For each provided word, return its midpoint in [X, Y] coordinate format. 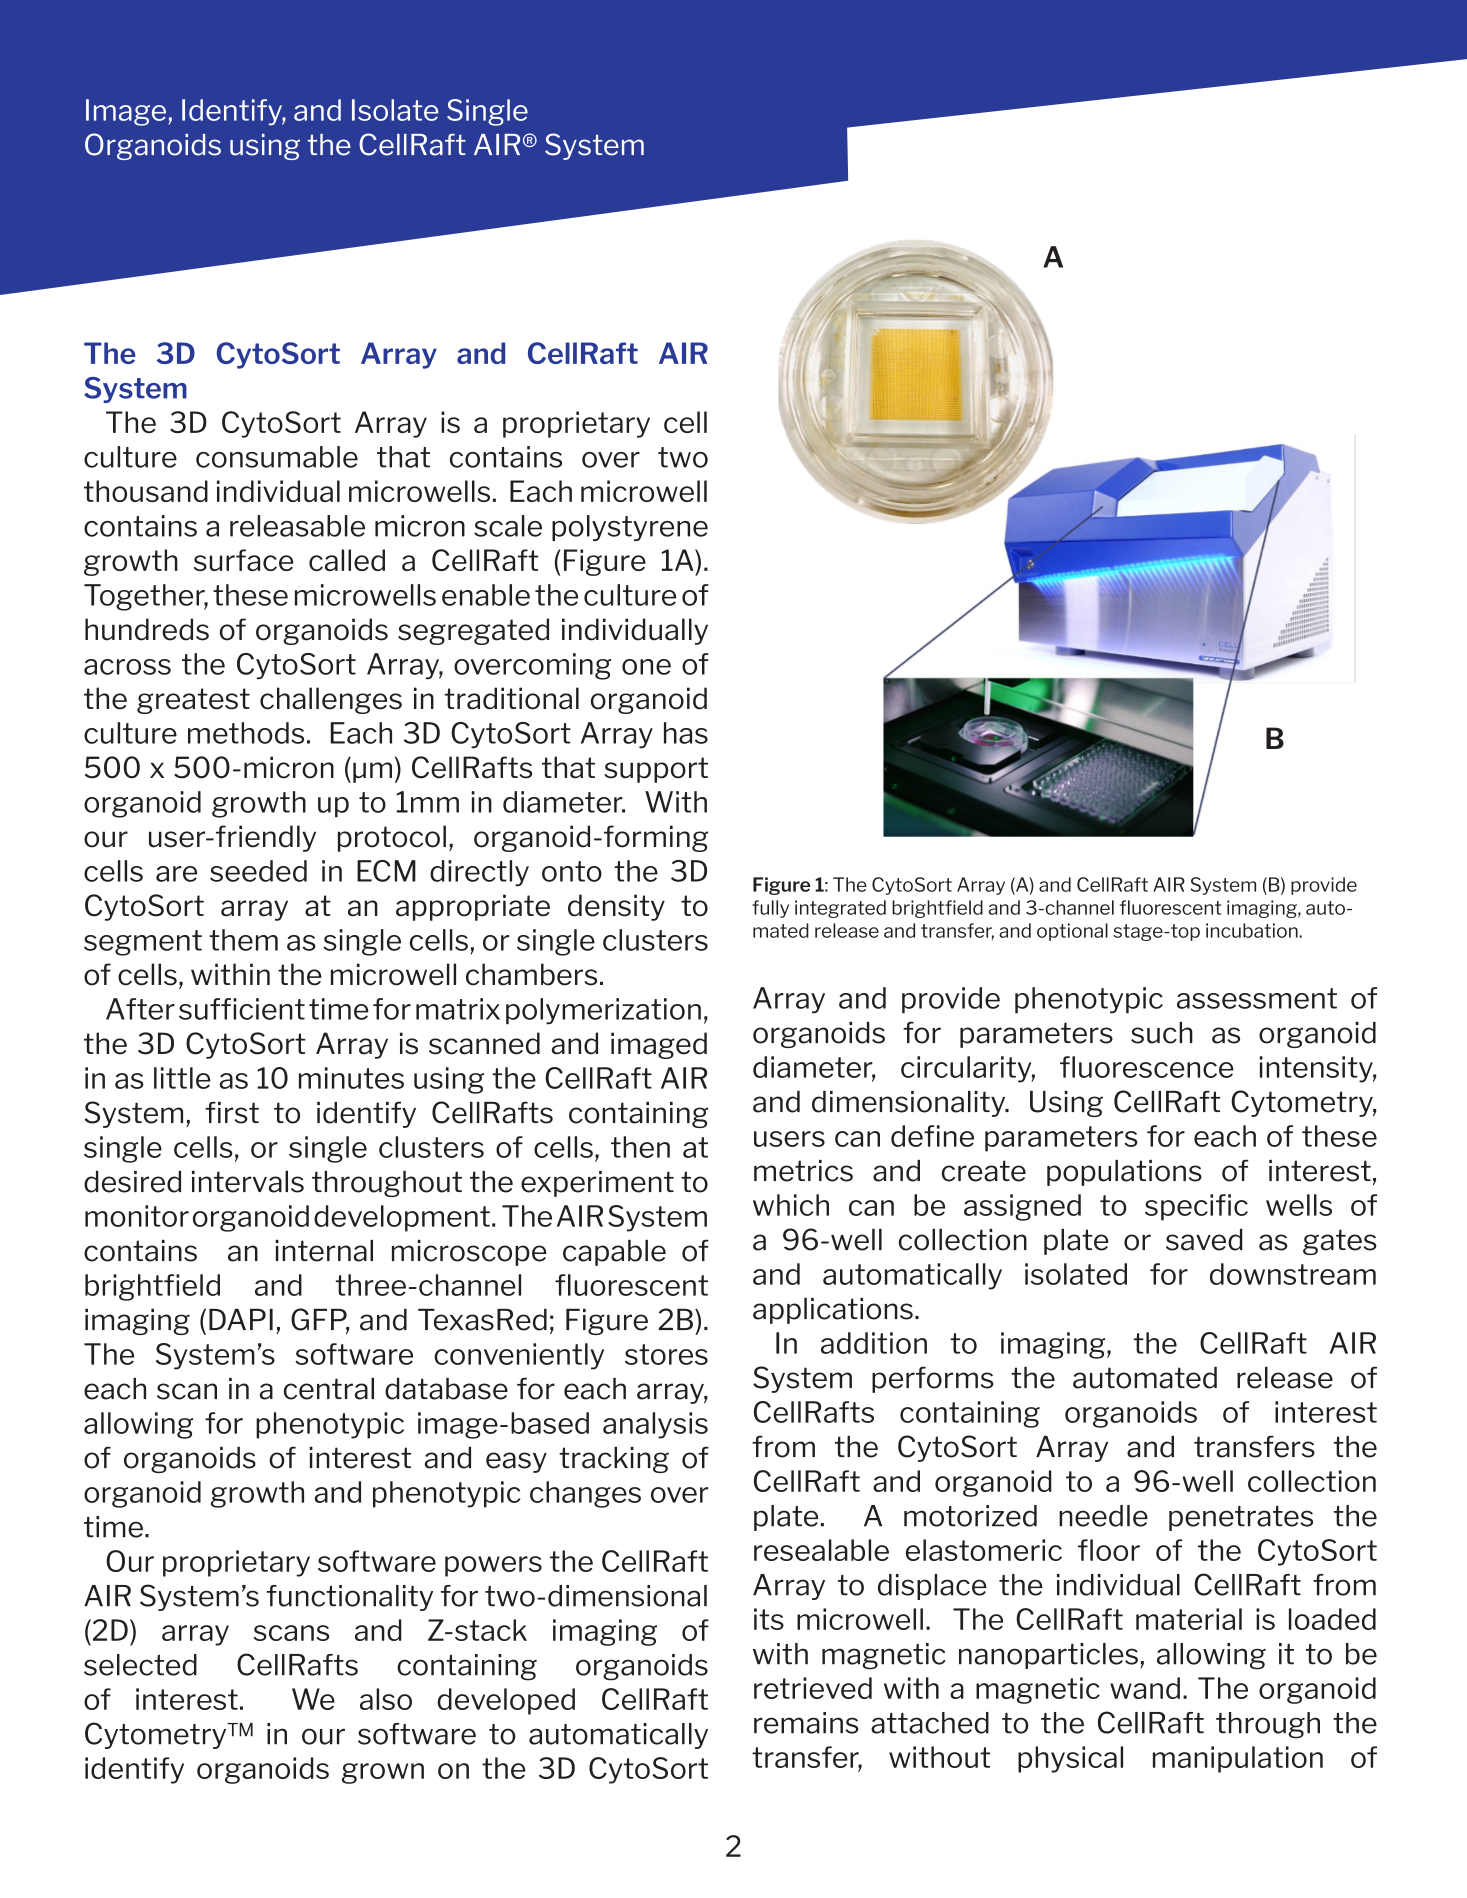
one [646, 667]
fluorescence [1147, 1067]
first [232, 1113]
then [640, 1147]
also [386, 1699]
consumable [277, 457]
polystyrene [630, 528]
